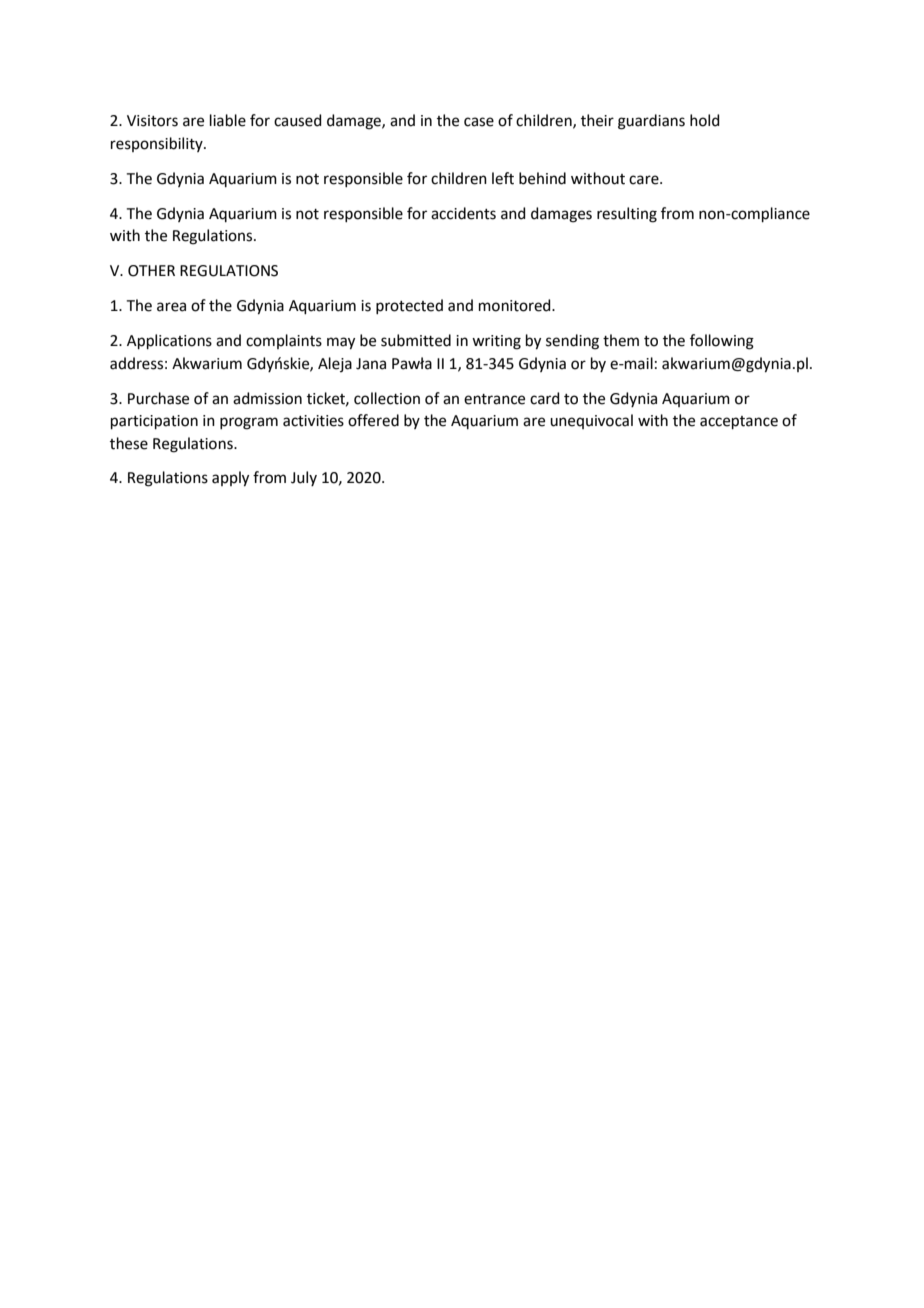  Describe the element at coordinates (627, 215) in the image. I see `resulting` at that location.
